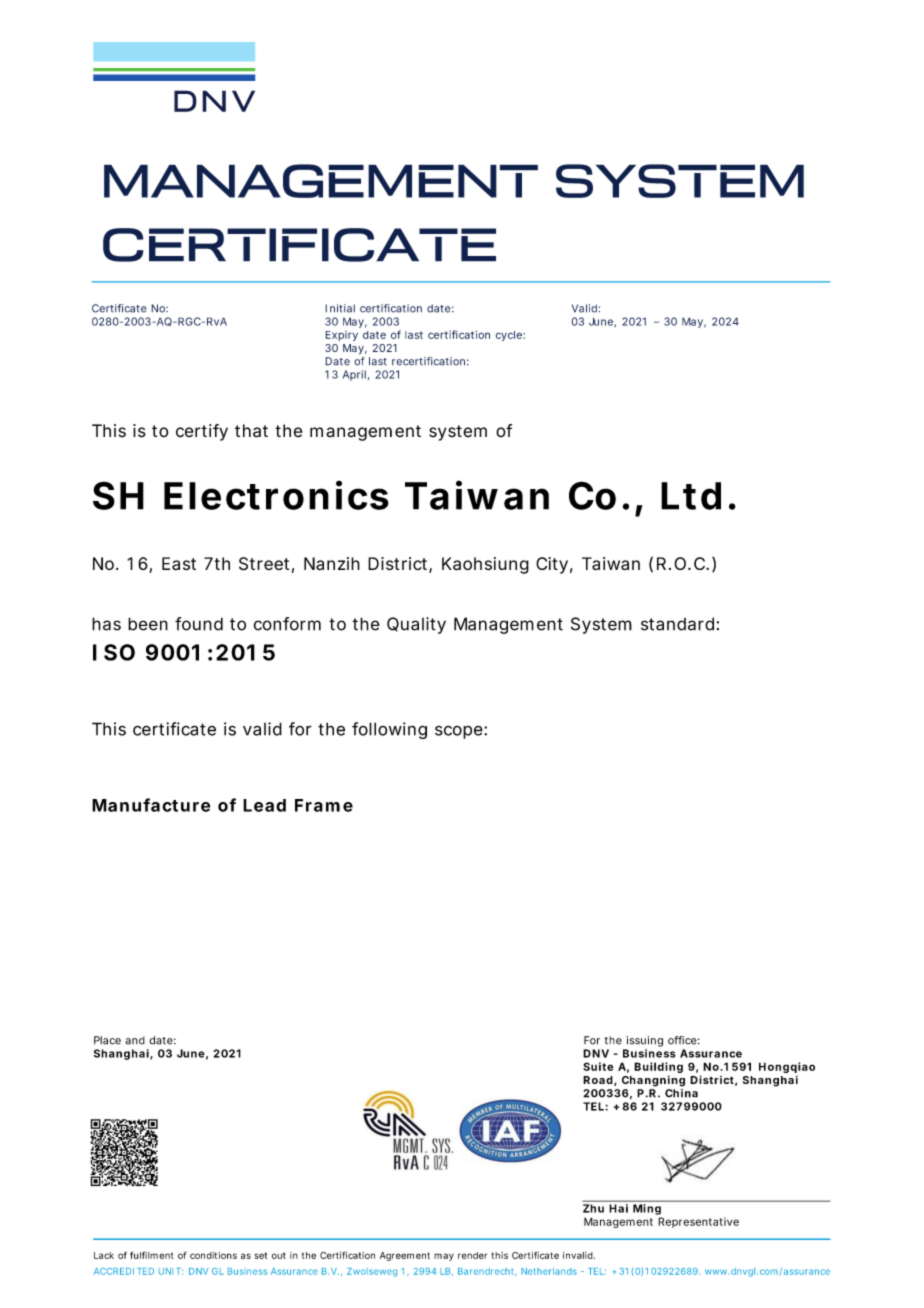 The image size is (924, 1308). I want to click on Building, so click(658, 1069).
